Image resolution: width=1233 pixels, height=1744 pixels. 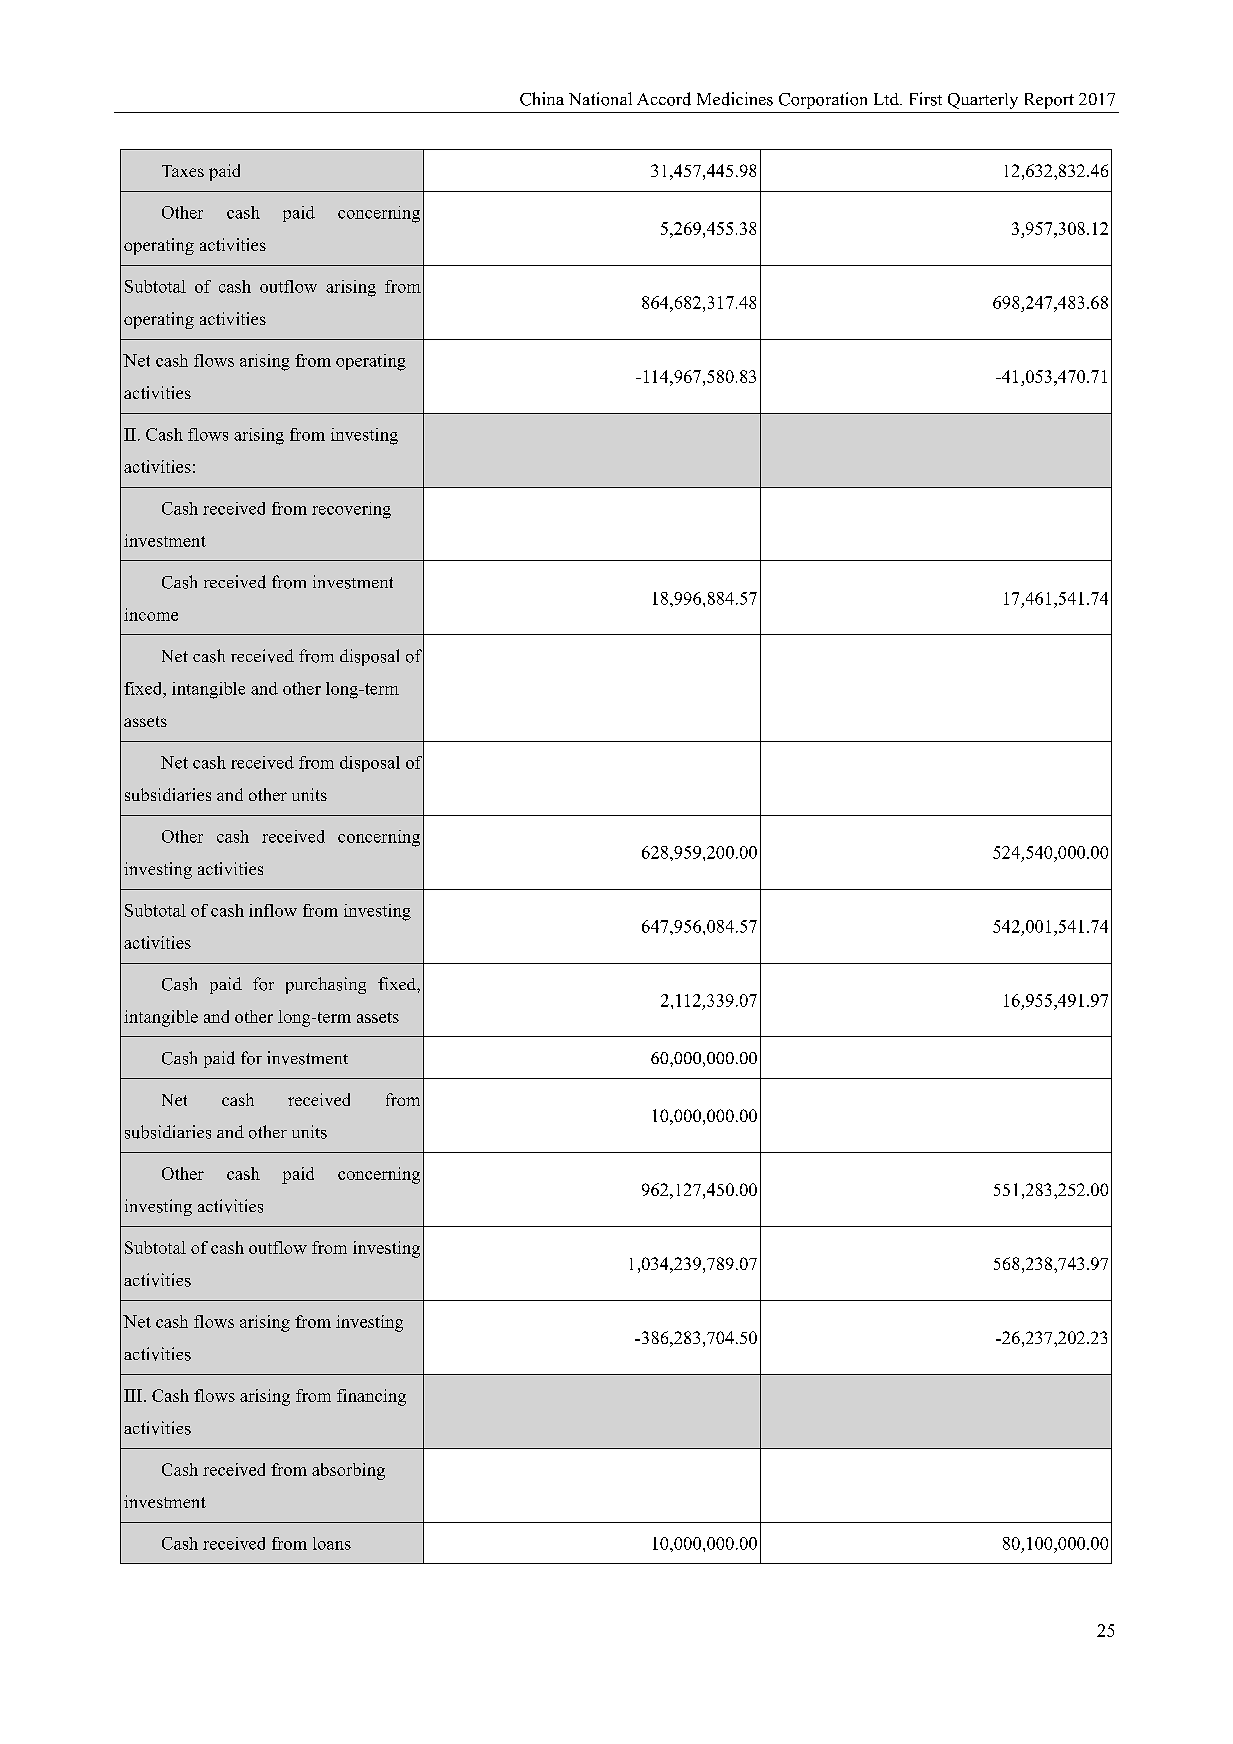 What do you see at coordinates (332, 1543) in the page?
I see `loans` at bounding box center [332, 1543].
